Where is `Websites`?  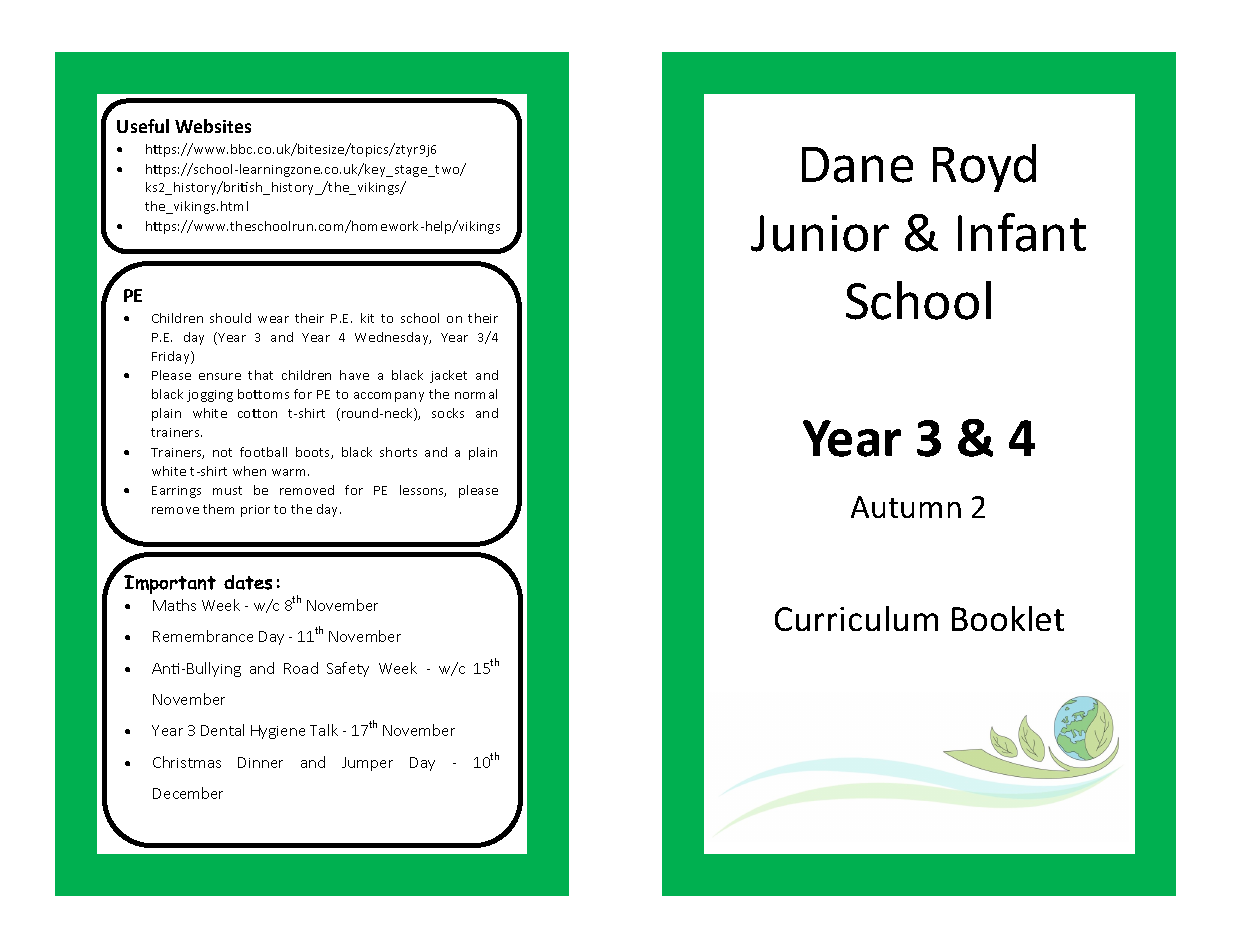
Websites is located at coordinates (213, 126).
